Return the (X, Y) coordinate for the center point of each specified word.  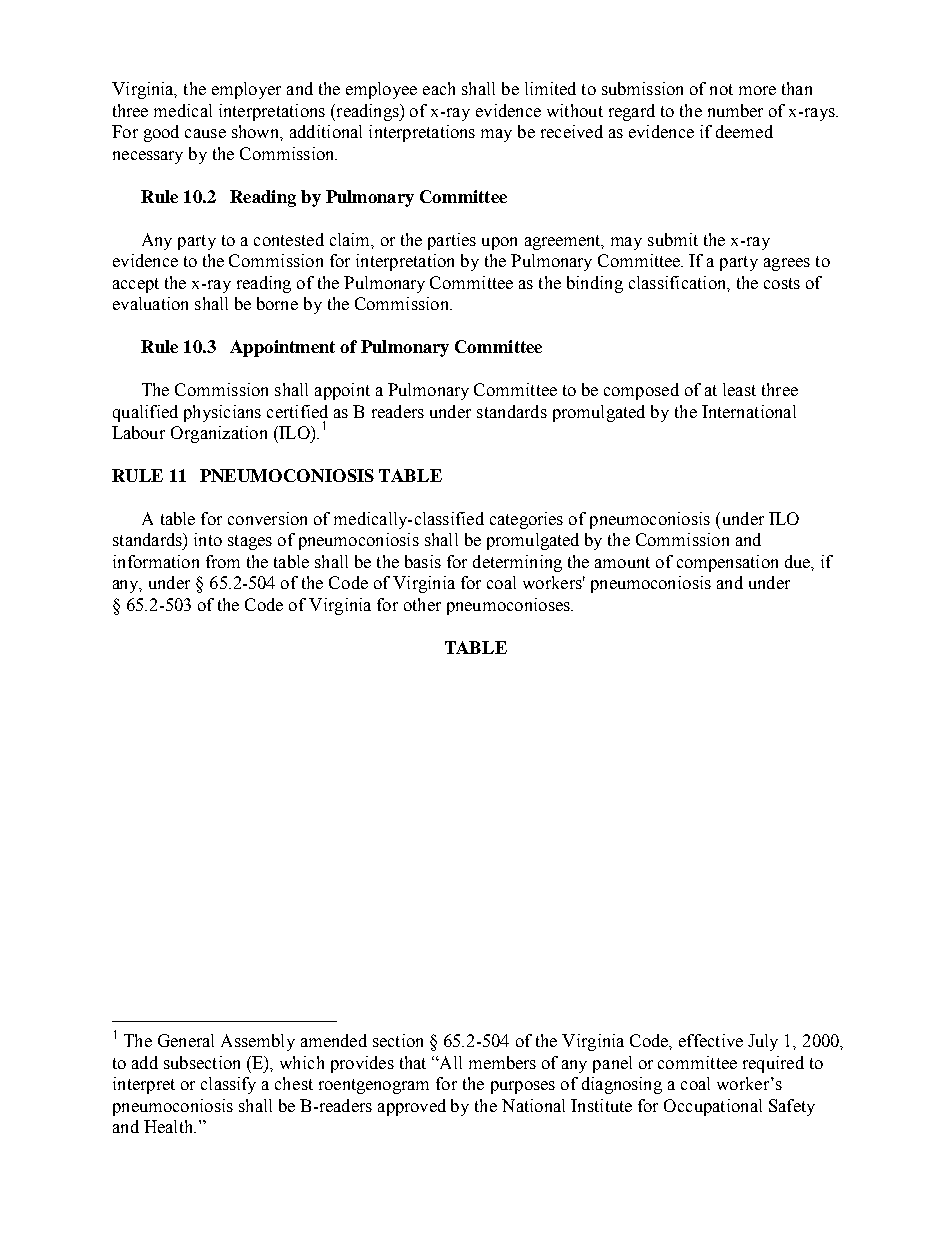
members (502, 1062)
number (735, 110)
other (422, 604)
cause (205, 133)
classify (228, 1085)
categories (526, 520)
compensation (727, 563)
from (223, 561)
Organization (219, 434)
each (439, 88)
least (739, 389)
